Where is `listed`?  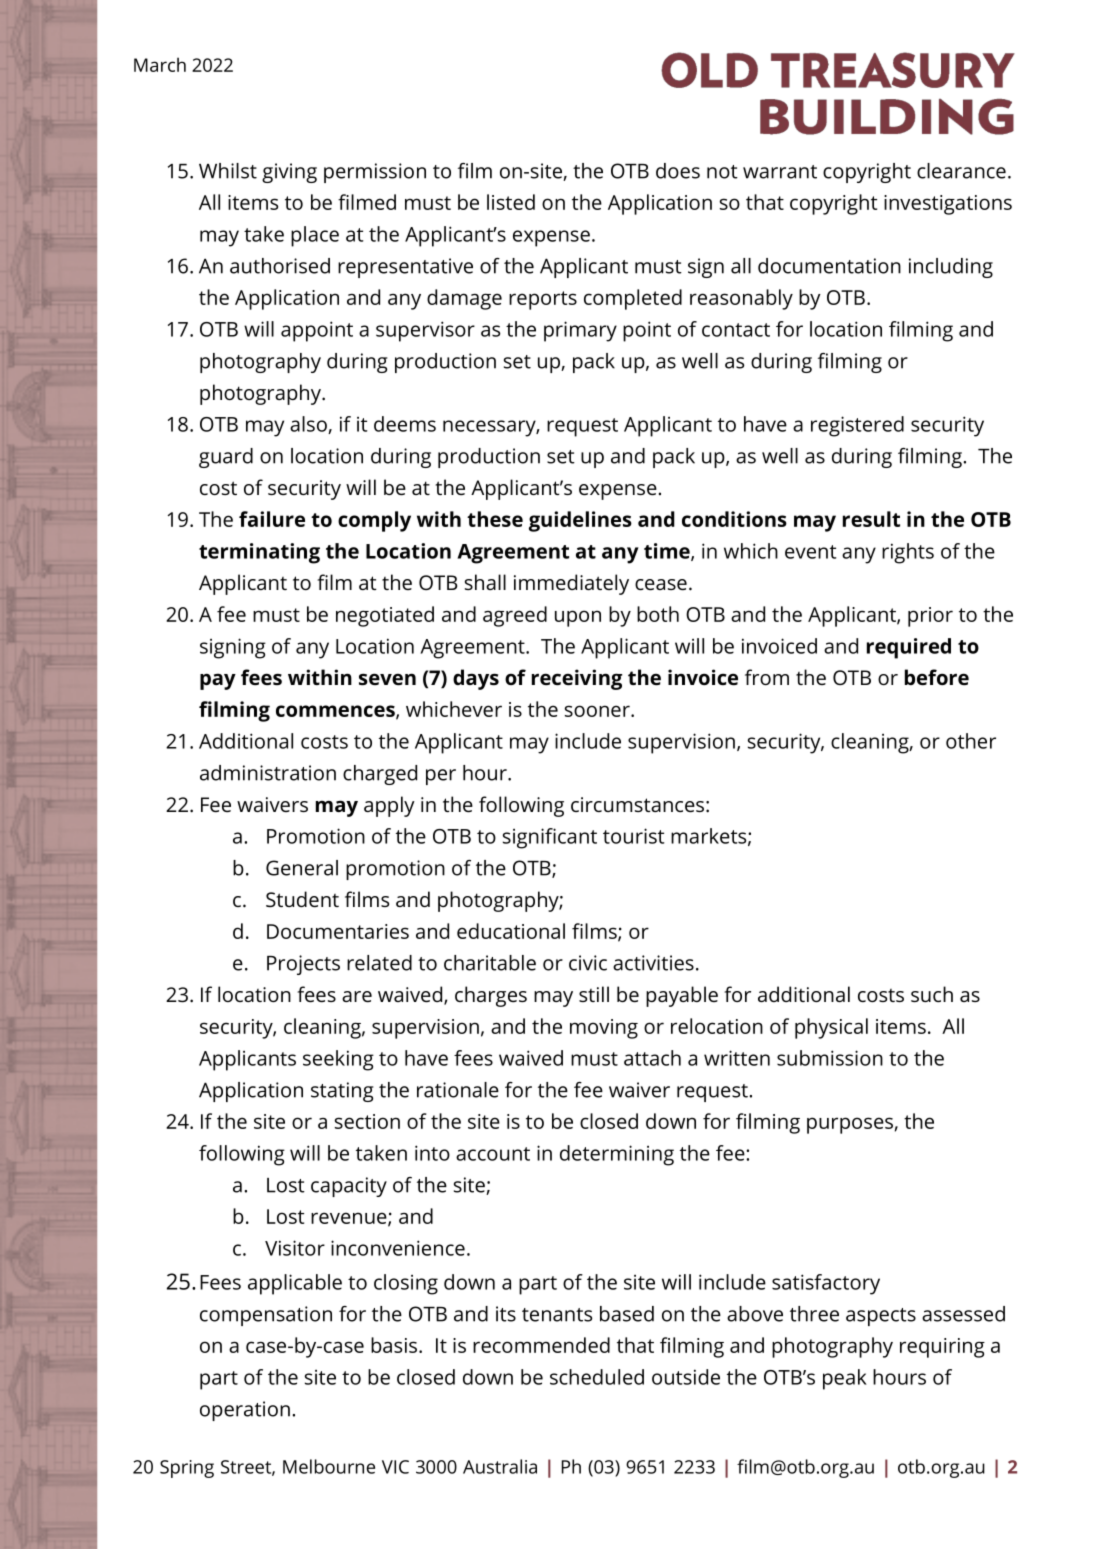 listed is located at coordinates (511, 202).
